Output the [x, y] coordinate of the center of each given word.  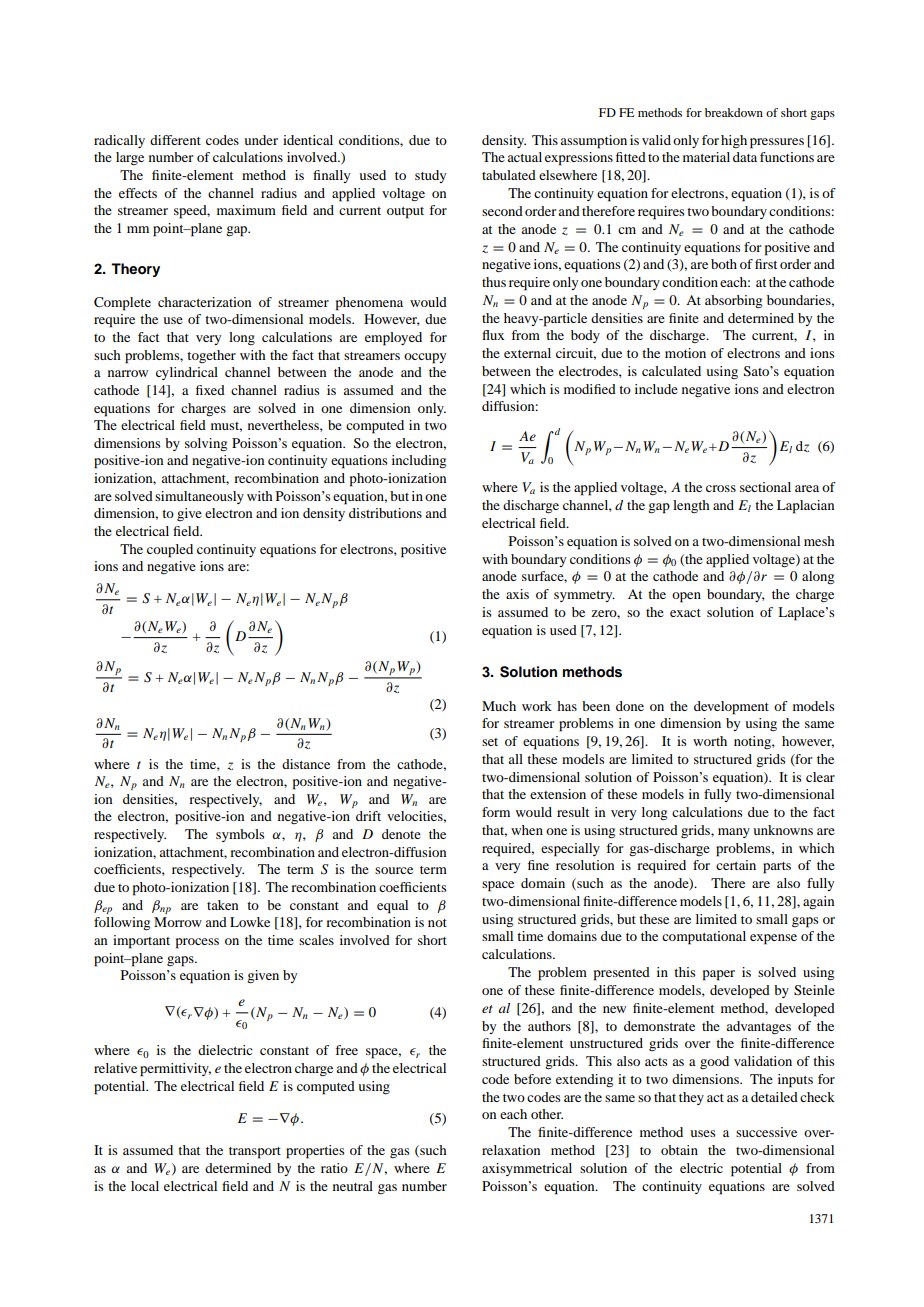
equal [392, 907]
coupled [170, 551]
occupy [425, 358]
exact [685, 613]
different [175, 140]
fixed [210, 390]
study [430, 176]
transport [255, 1153]
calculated [671, 371]
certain [736, 865]
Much [499, 706]
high [734, 141]
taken [222, 905]
